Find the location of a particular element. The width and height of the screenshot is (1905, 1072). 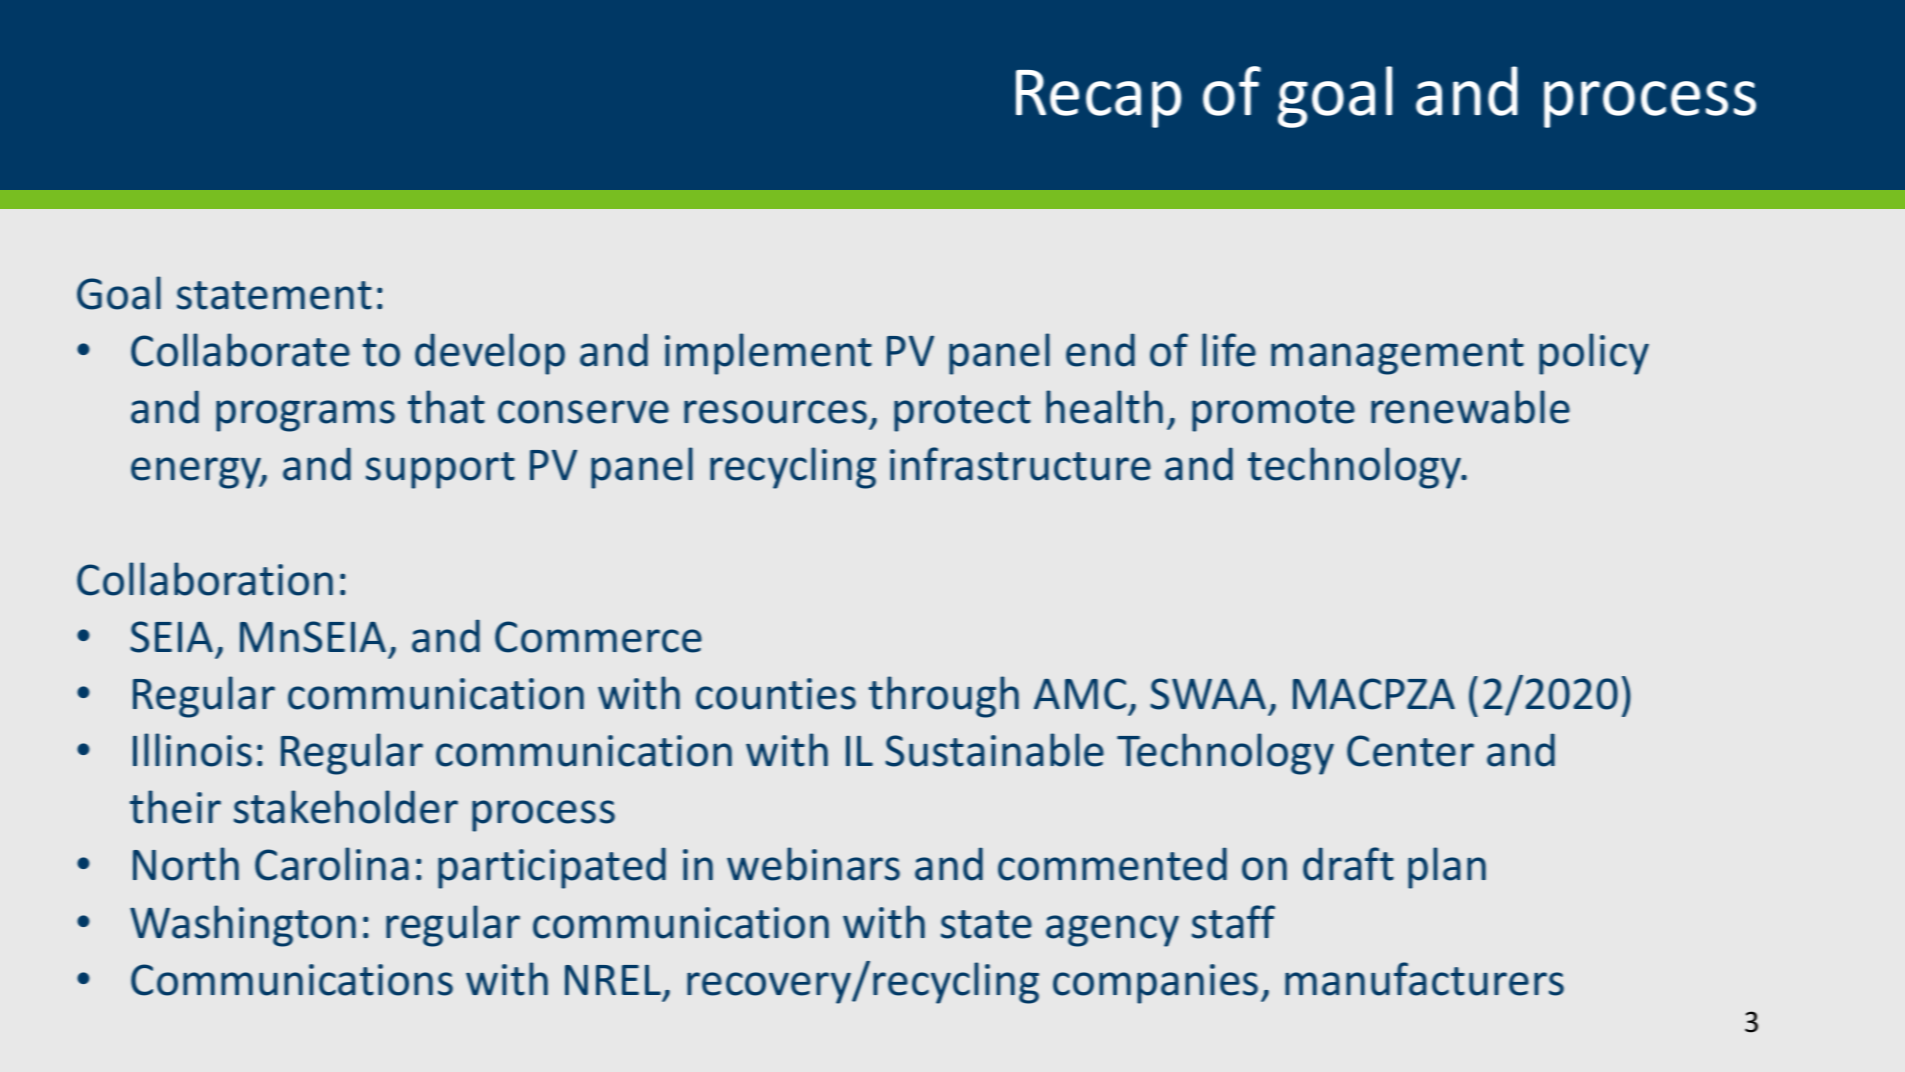

management is located at coordinates (1397, 356).
